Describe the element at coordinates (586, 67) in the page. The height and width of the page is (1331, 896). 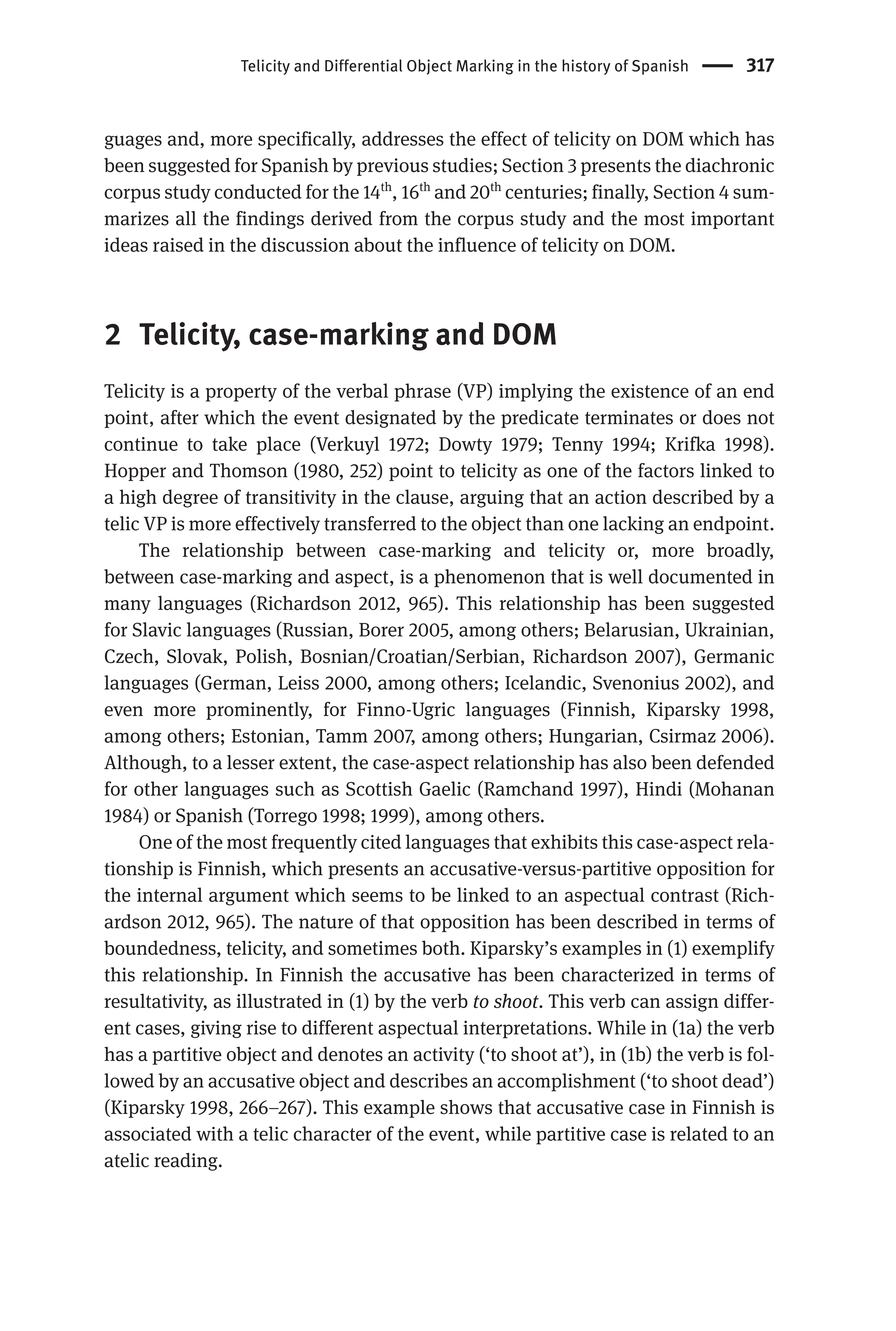
I see `history` at that location.
